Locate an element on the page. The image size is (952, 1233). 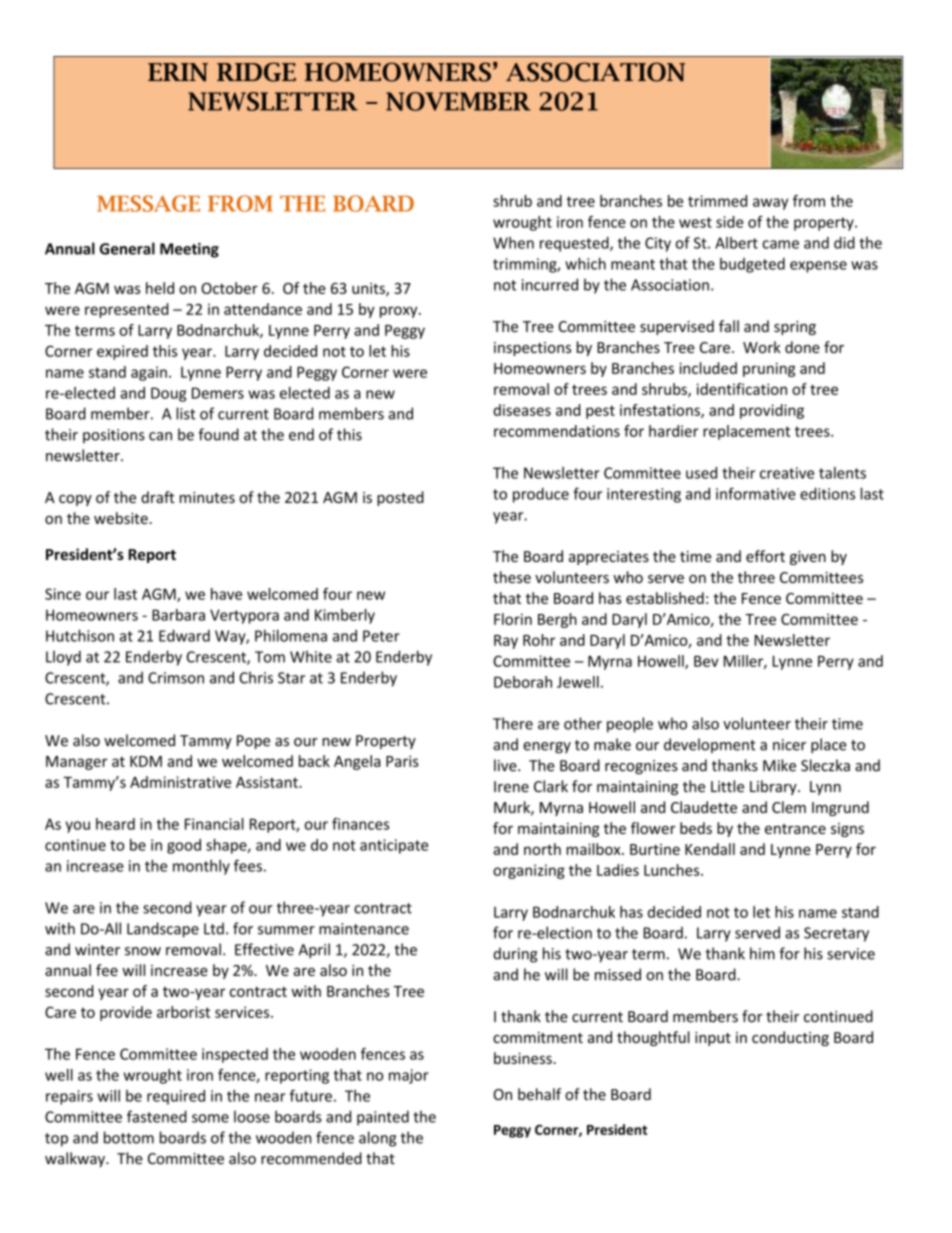
Ray is located at coordinates (506, 642).
